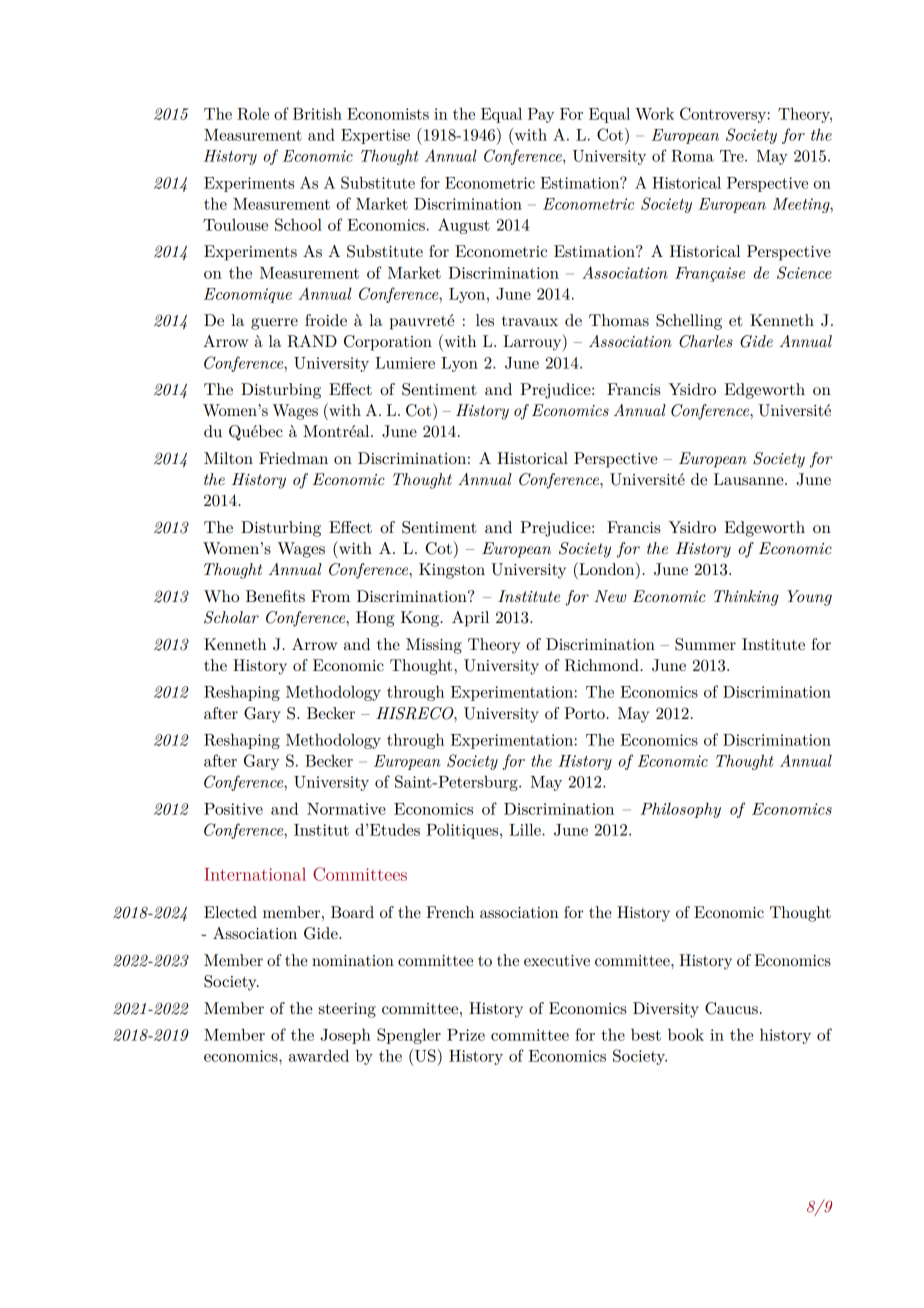 This screenshot has height=1308, width=924. Describe the element at coordinates (733, 156) in the screenshot. I see `Tre` at that location.
